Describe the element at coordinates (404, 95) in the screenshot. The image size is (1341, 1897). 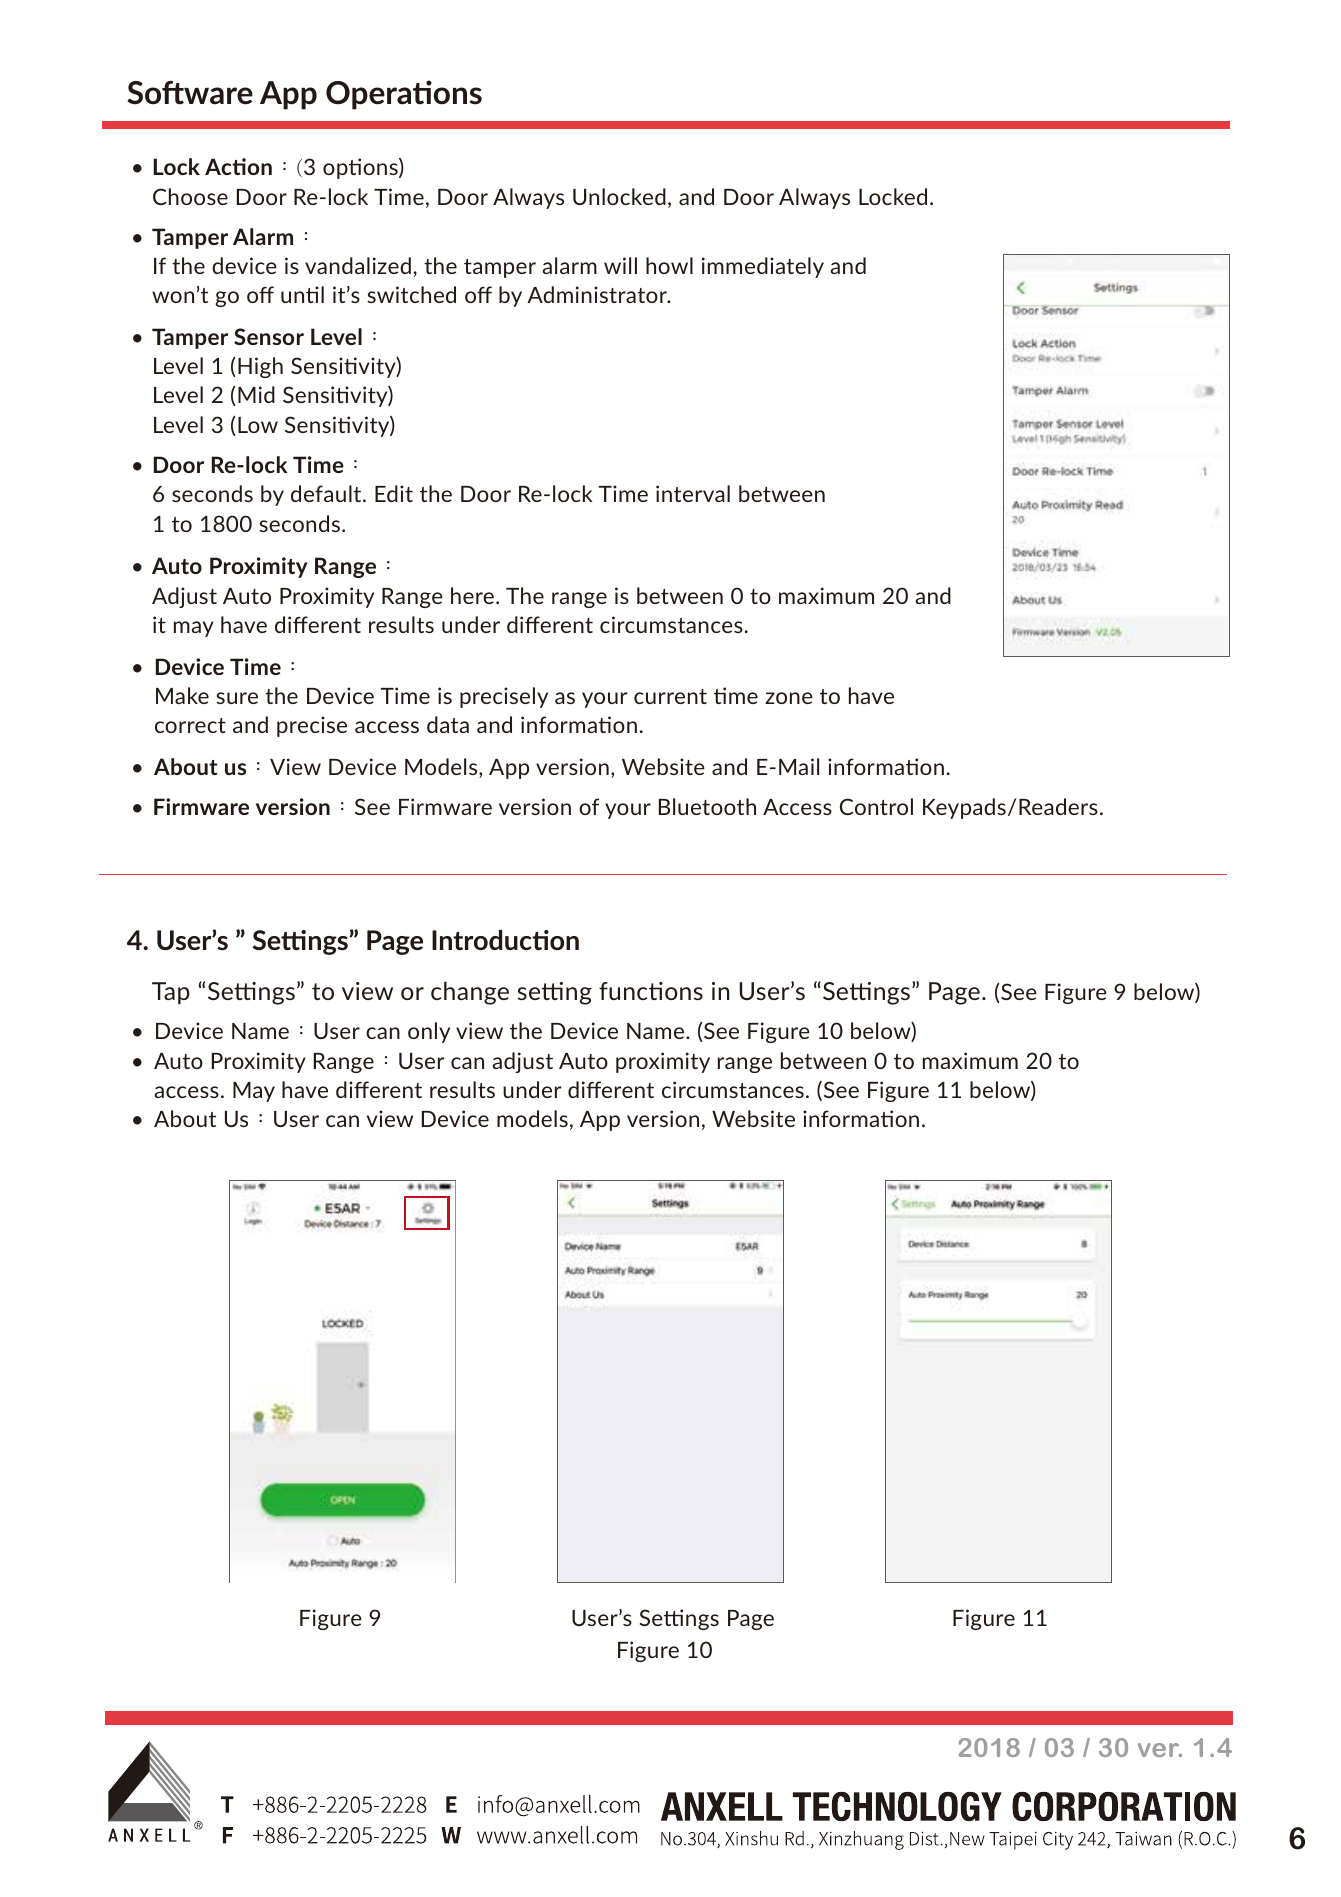
I see `Operations` at that location.
